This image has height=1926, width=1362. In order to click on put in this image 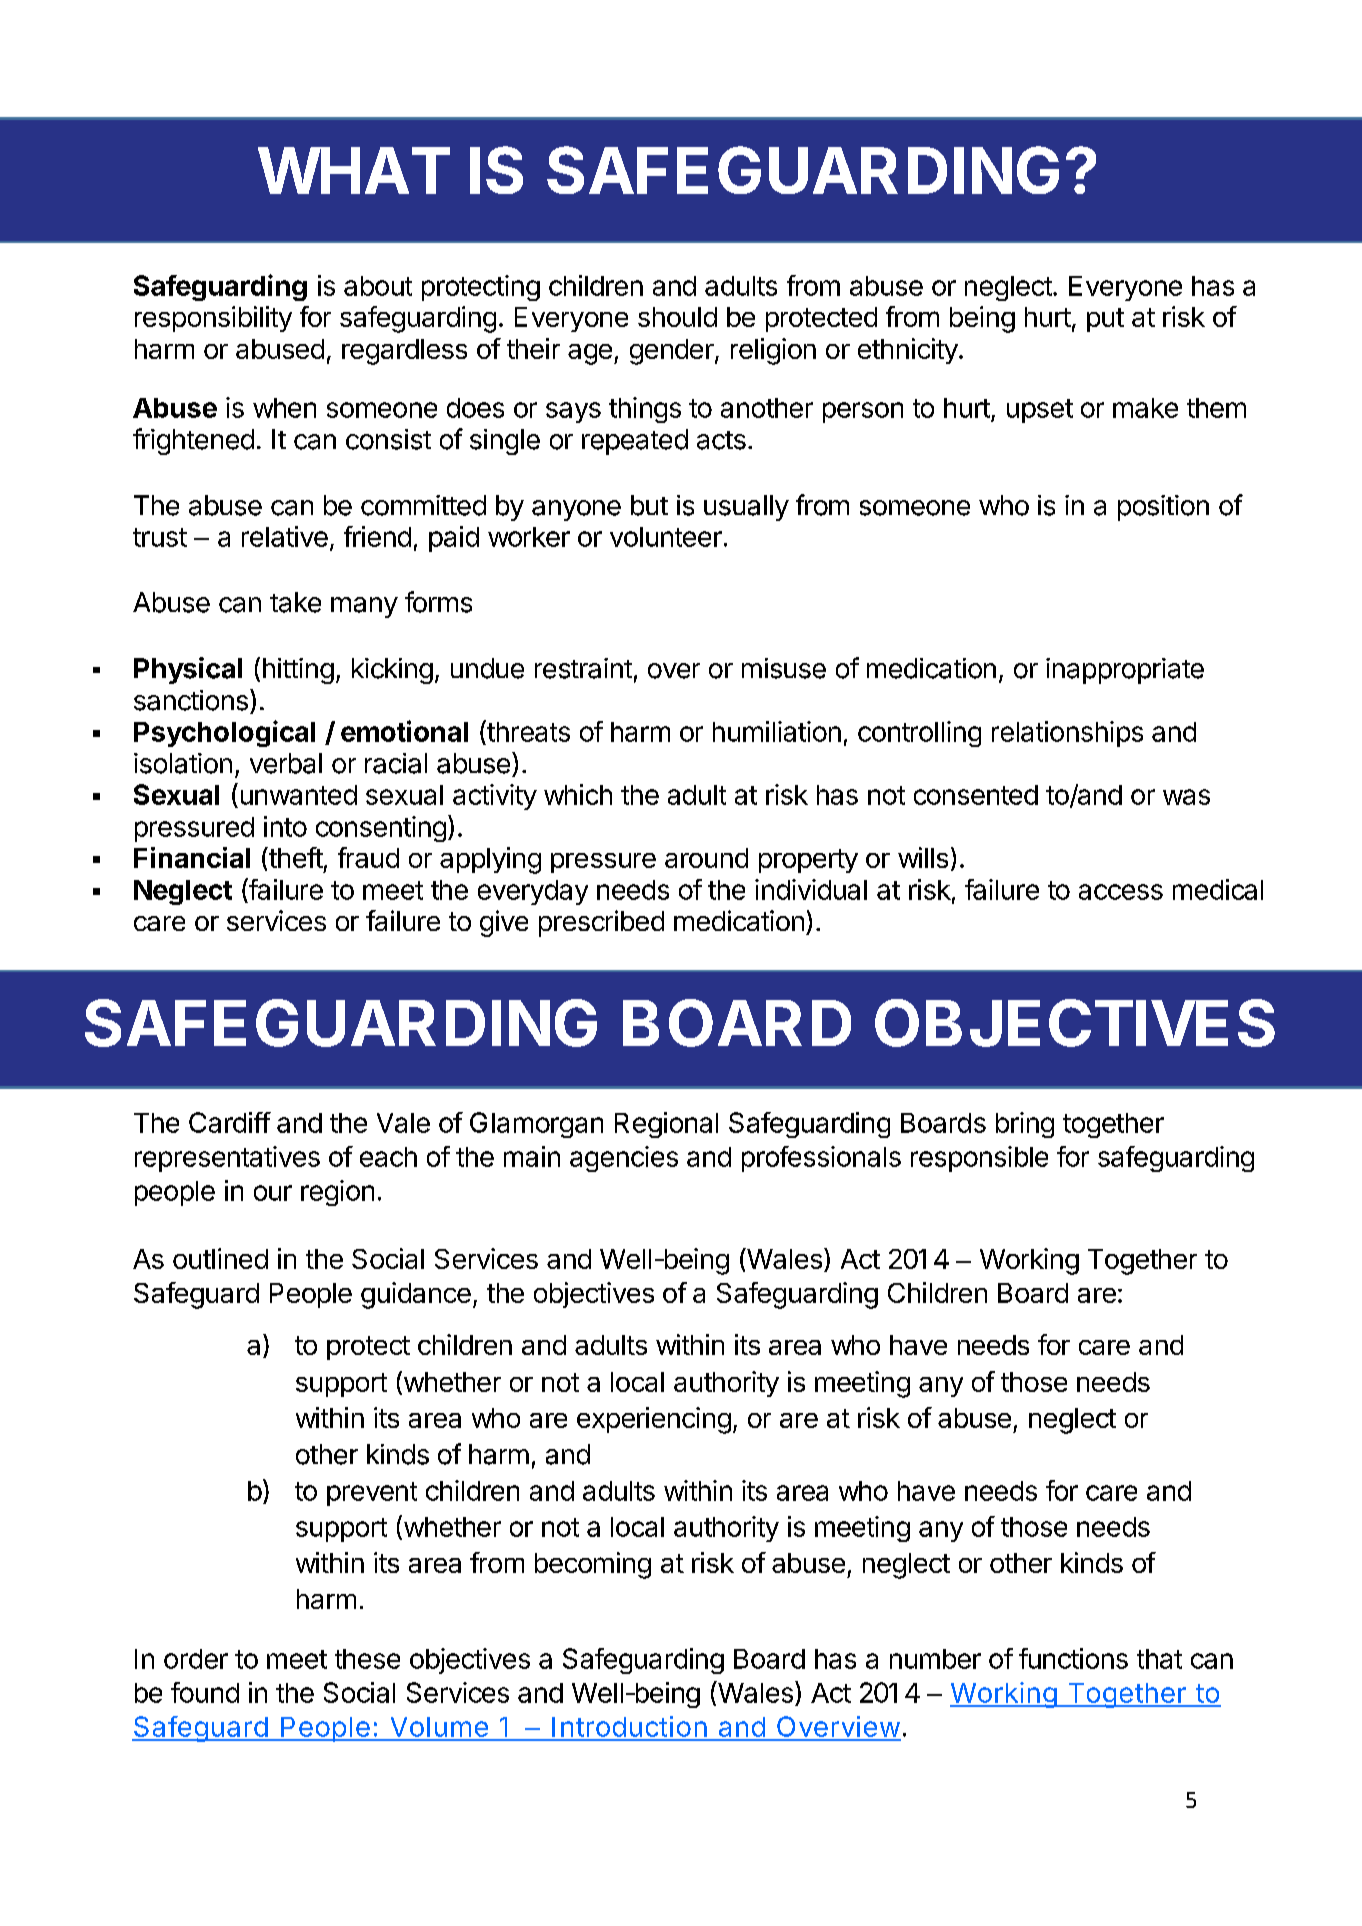, I will do `click(1105, 320)`.
